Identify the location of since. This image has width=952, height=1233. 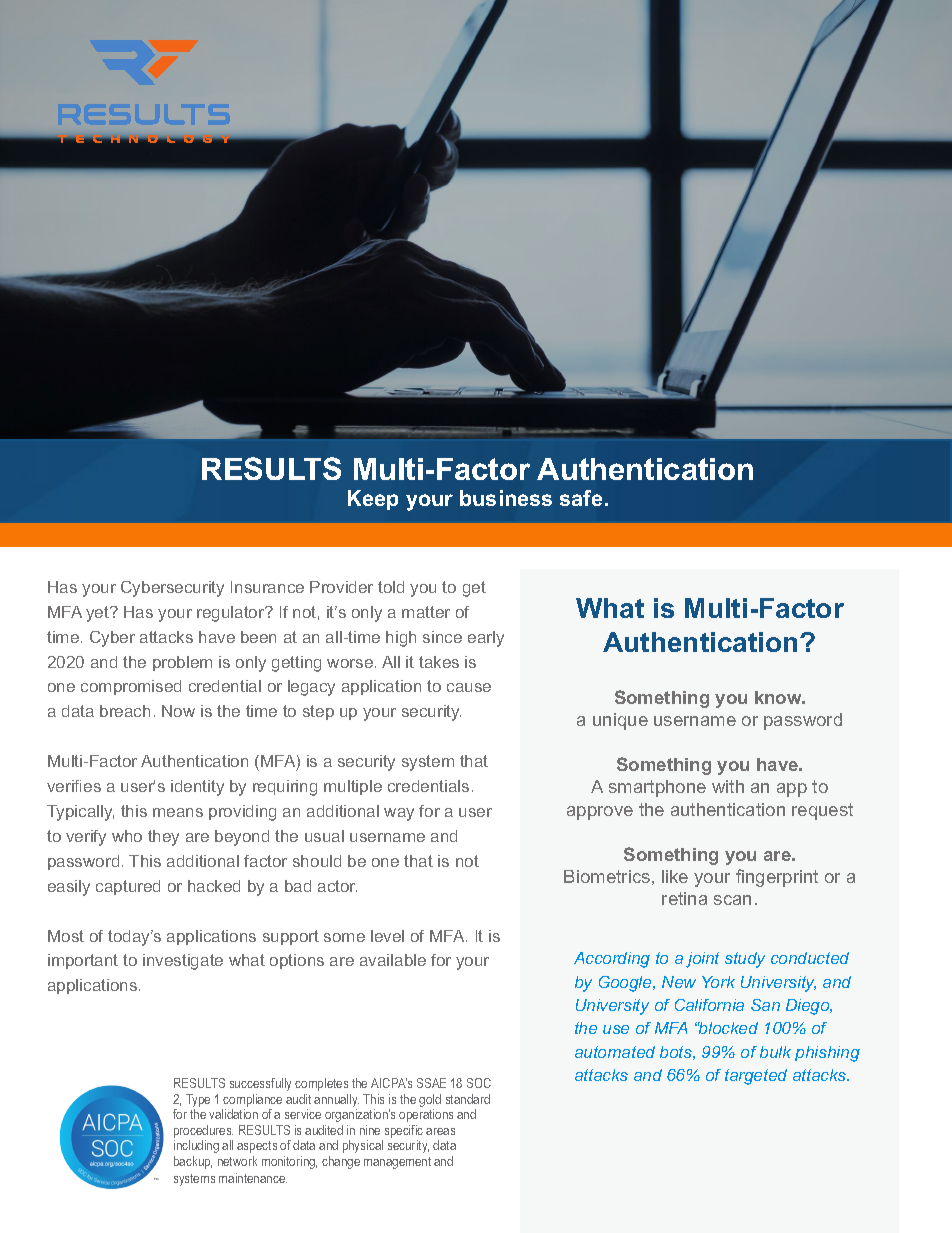
(442, 637).
